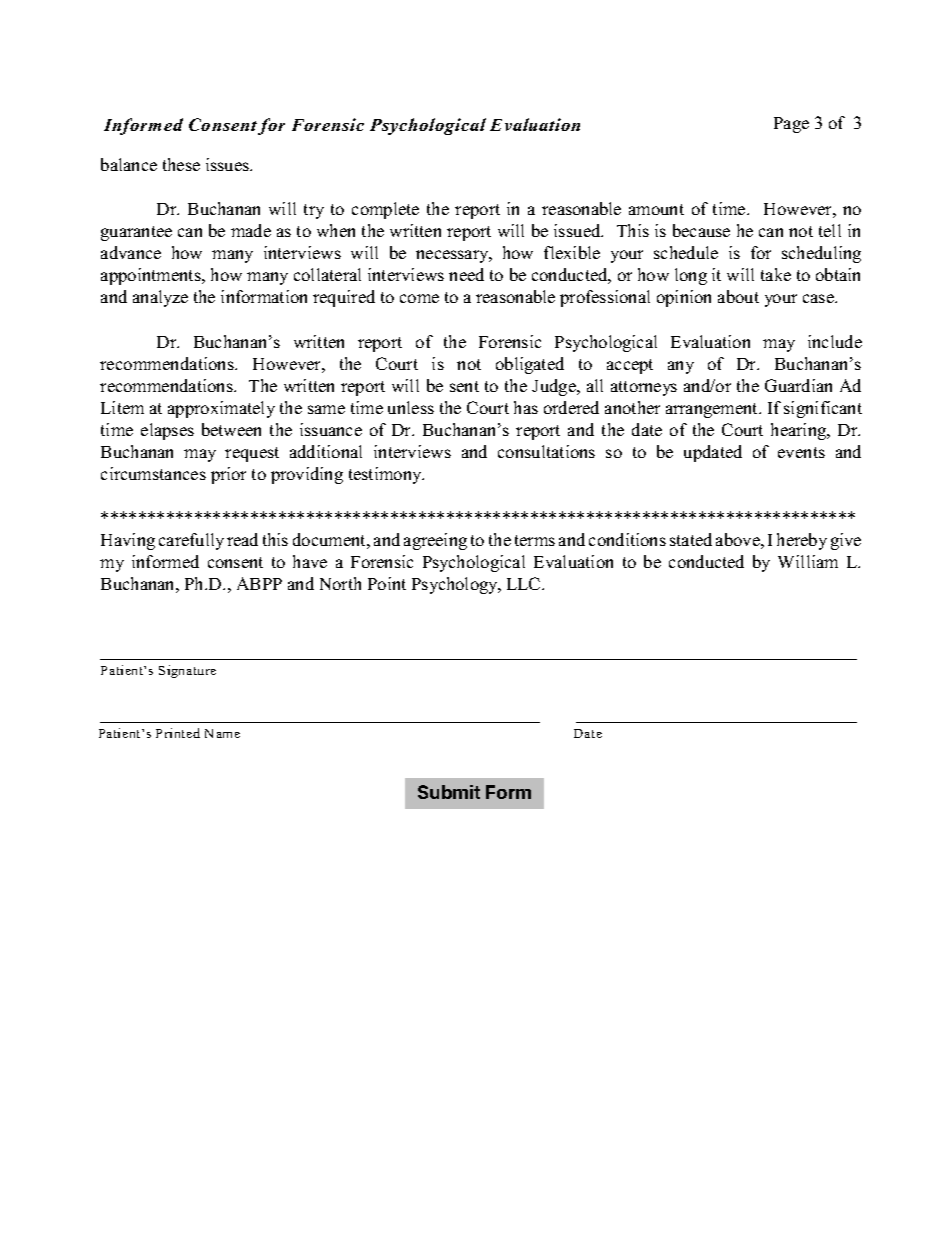  What do you see at coordinates (160, 298) in the document?
I see `analyze` at bounding box center [160, 298].
